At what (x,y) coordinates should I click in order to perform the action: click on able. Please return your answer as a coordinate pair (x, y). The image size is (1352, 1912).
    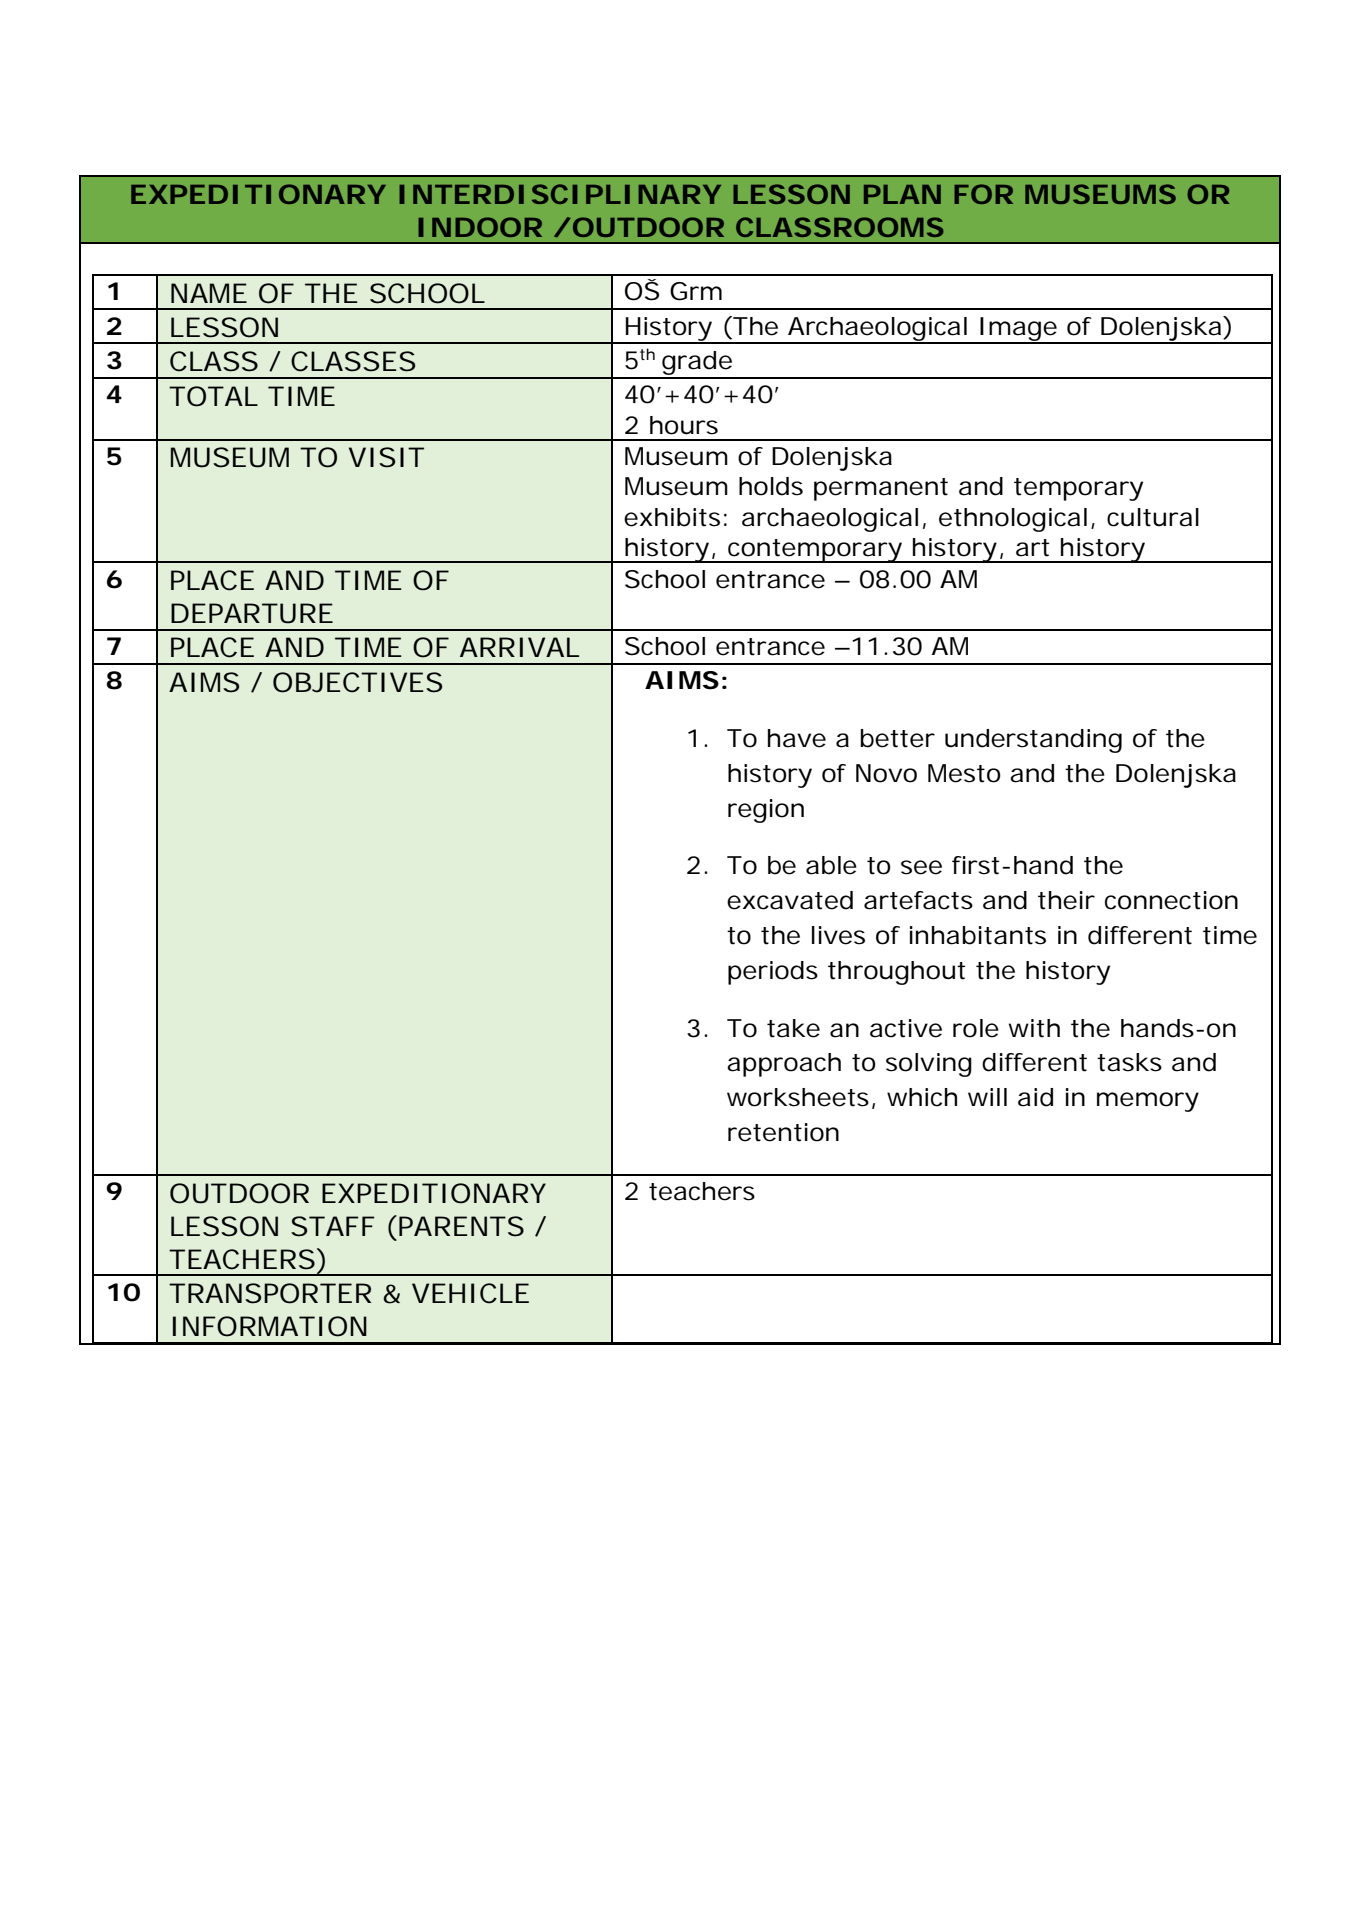
    Looking at the image, I should click on (831, 865).
